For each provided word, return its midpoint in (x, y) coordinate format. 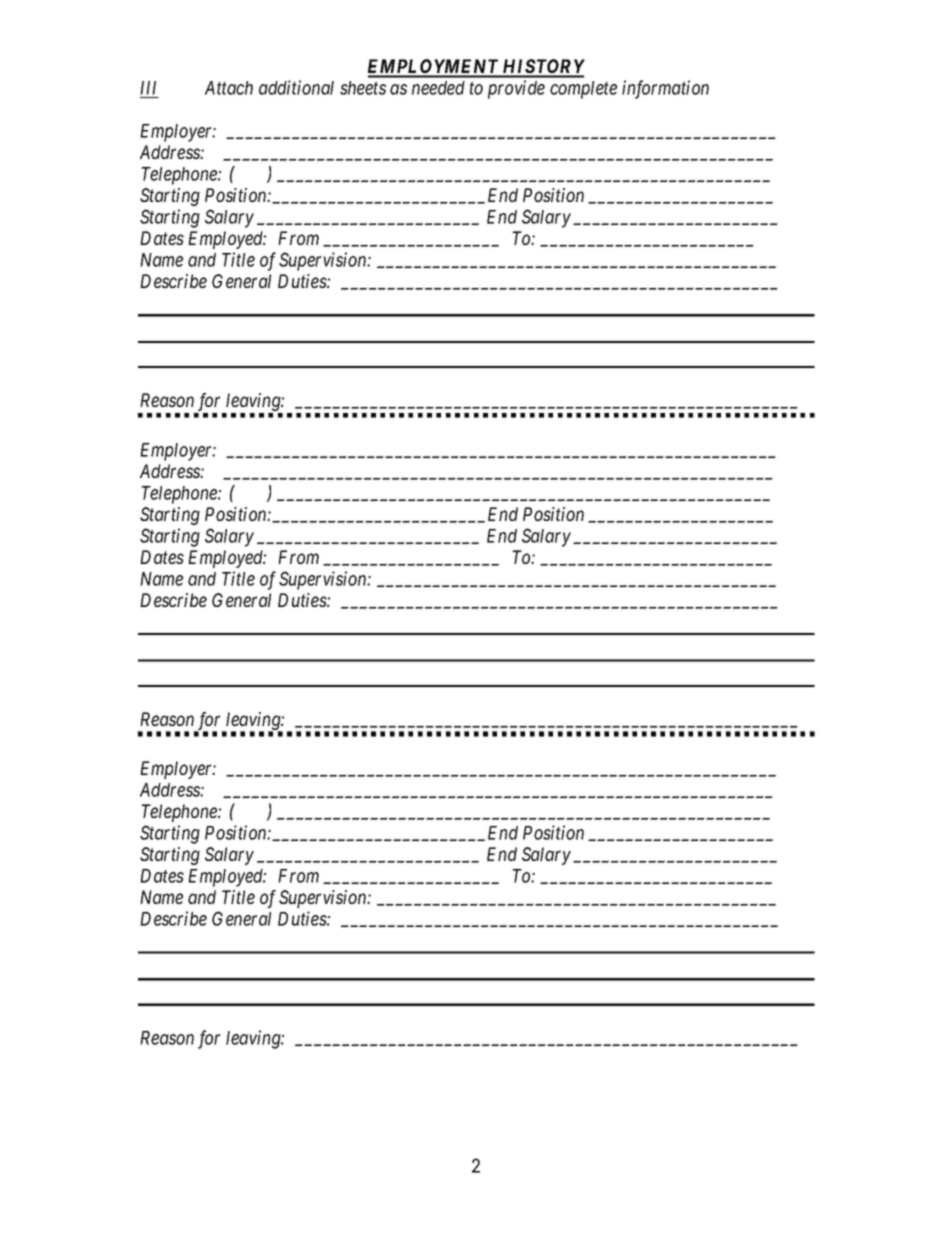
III (148, 88)
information (665, 89)
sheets (363, 88)
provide (516, 89)
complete (583, 90)
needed (438, 88)
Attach (229, 88)
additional (296, 87)
